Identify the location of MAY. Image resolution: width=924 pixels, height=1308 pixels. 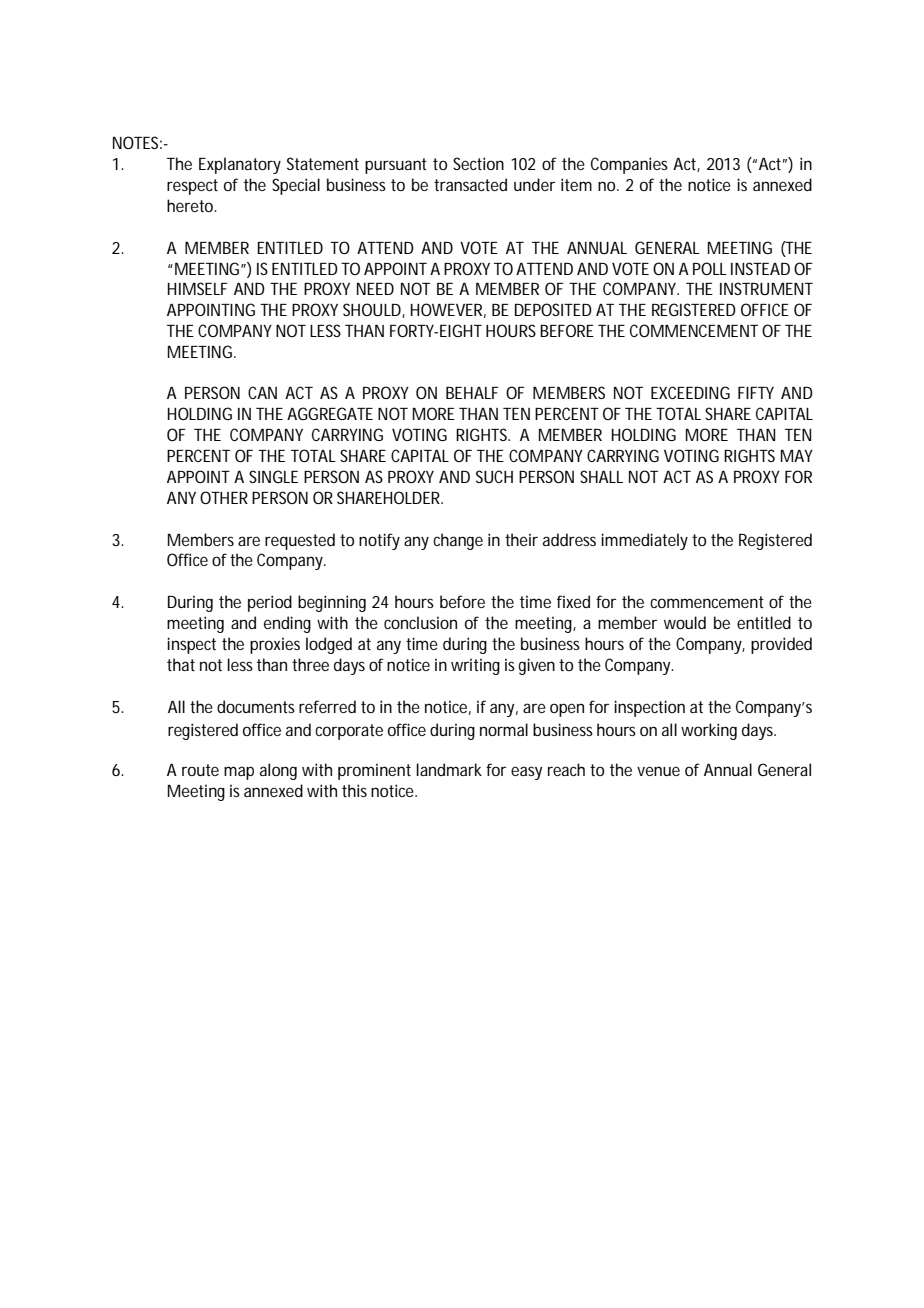
(797, 456).
